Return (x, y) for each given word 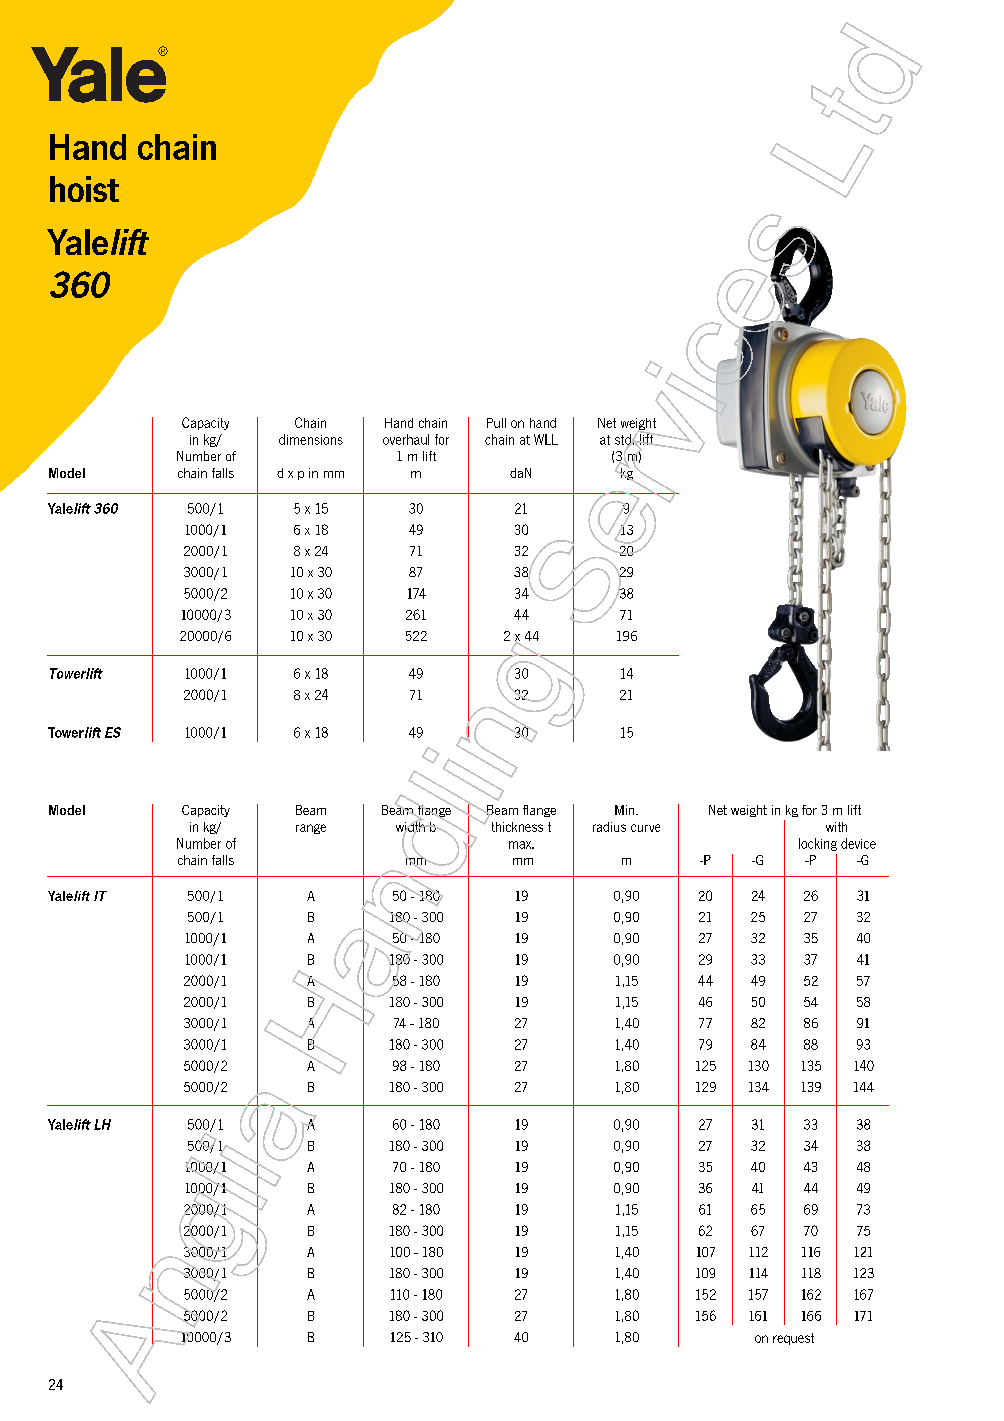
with (836, 827)
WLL (546, 439)
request (793, 1339)
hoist (84, 189)
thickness (517, 827)
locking (818, 844)
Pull (496, 423)
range (311, 829)
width (411, 826)
